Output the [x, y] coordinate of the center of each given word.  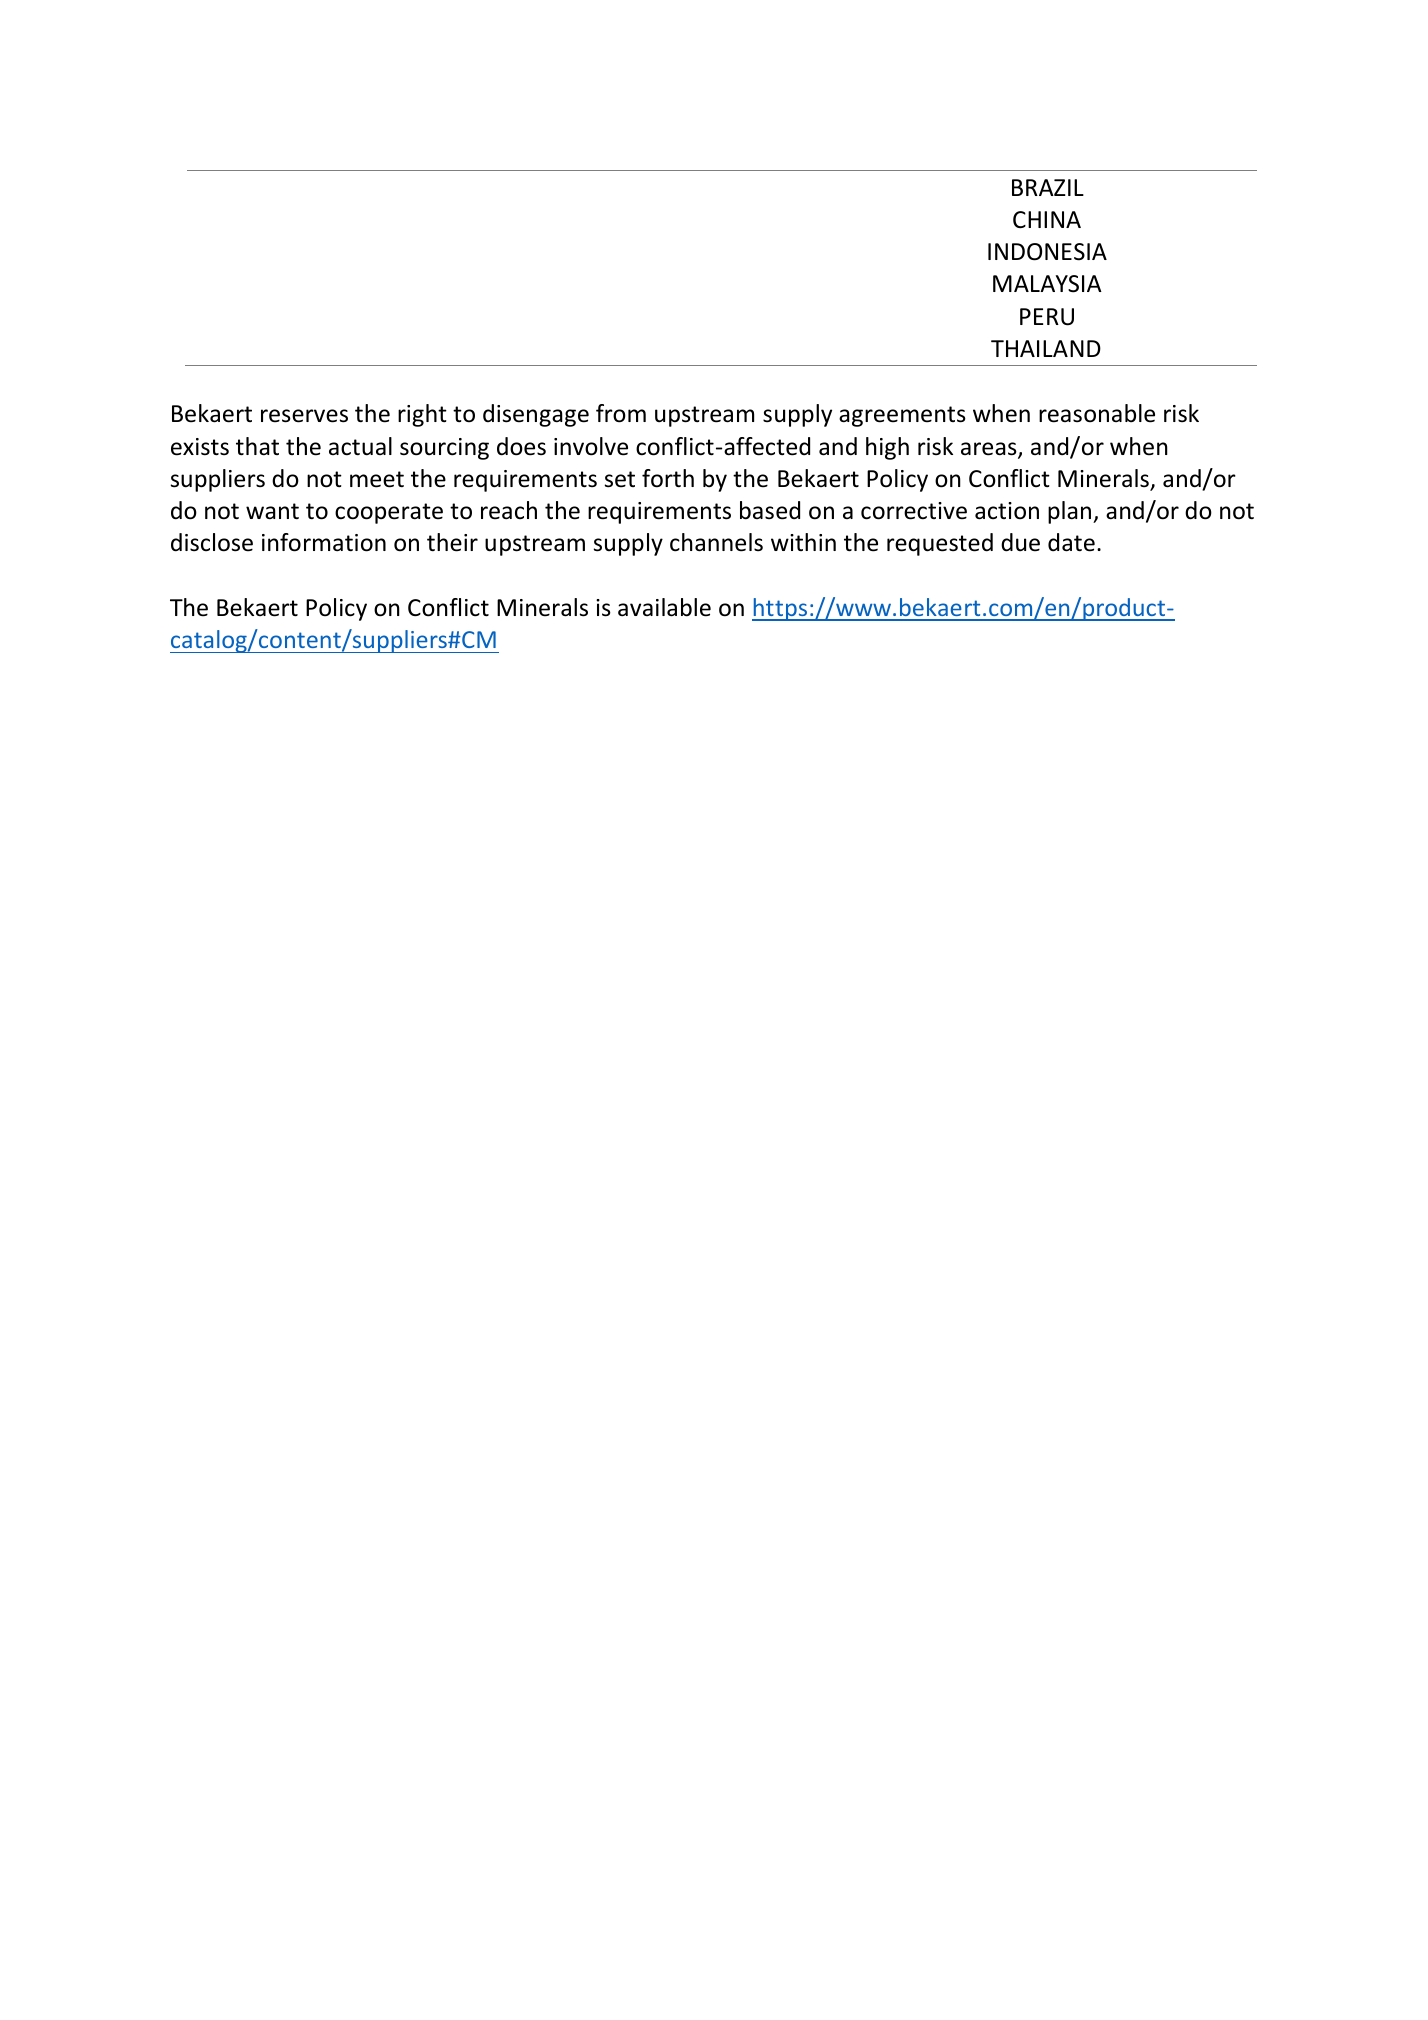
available [664, 607]
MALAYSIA [1047, 284]
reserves [304, 416]
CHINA [1047, 219]
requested [940, 544]
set [620, 479]
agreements [902, 416]
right [422, 415]
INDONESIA [1047, 252]
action [1007, 511]
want [272, 511]
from [621, 413]
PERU [1047, 317]
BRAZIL [1048, 187]
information [324, 542]
